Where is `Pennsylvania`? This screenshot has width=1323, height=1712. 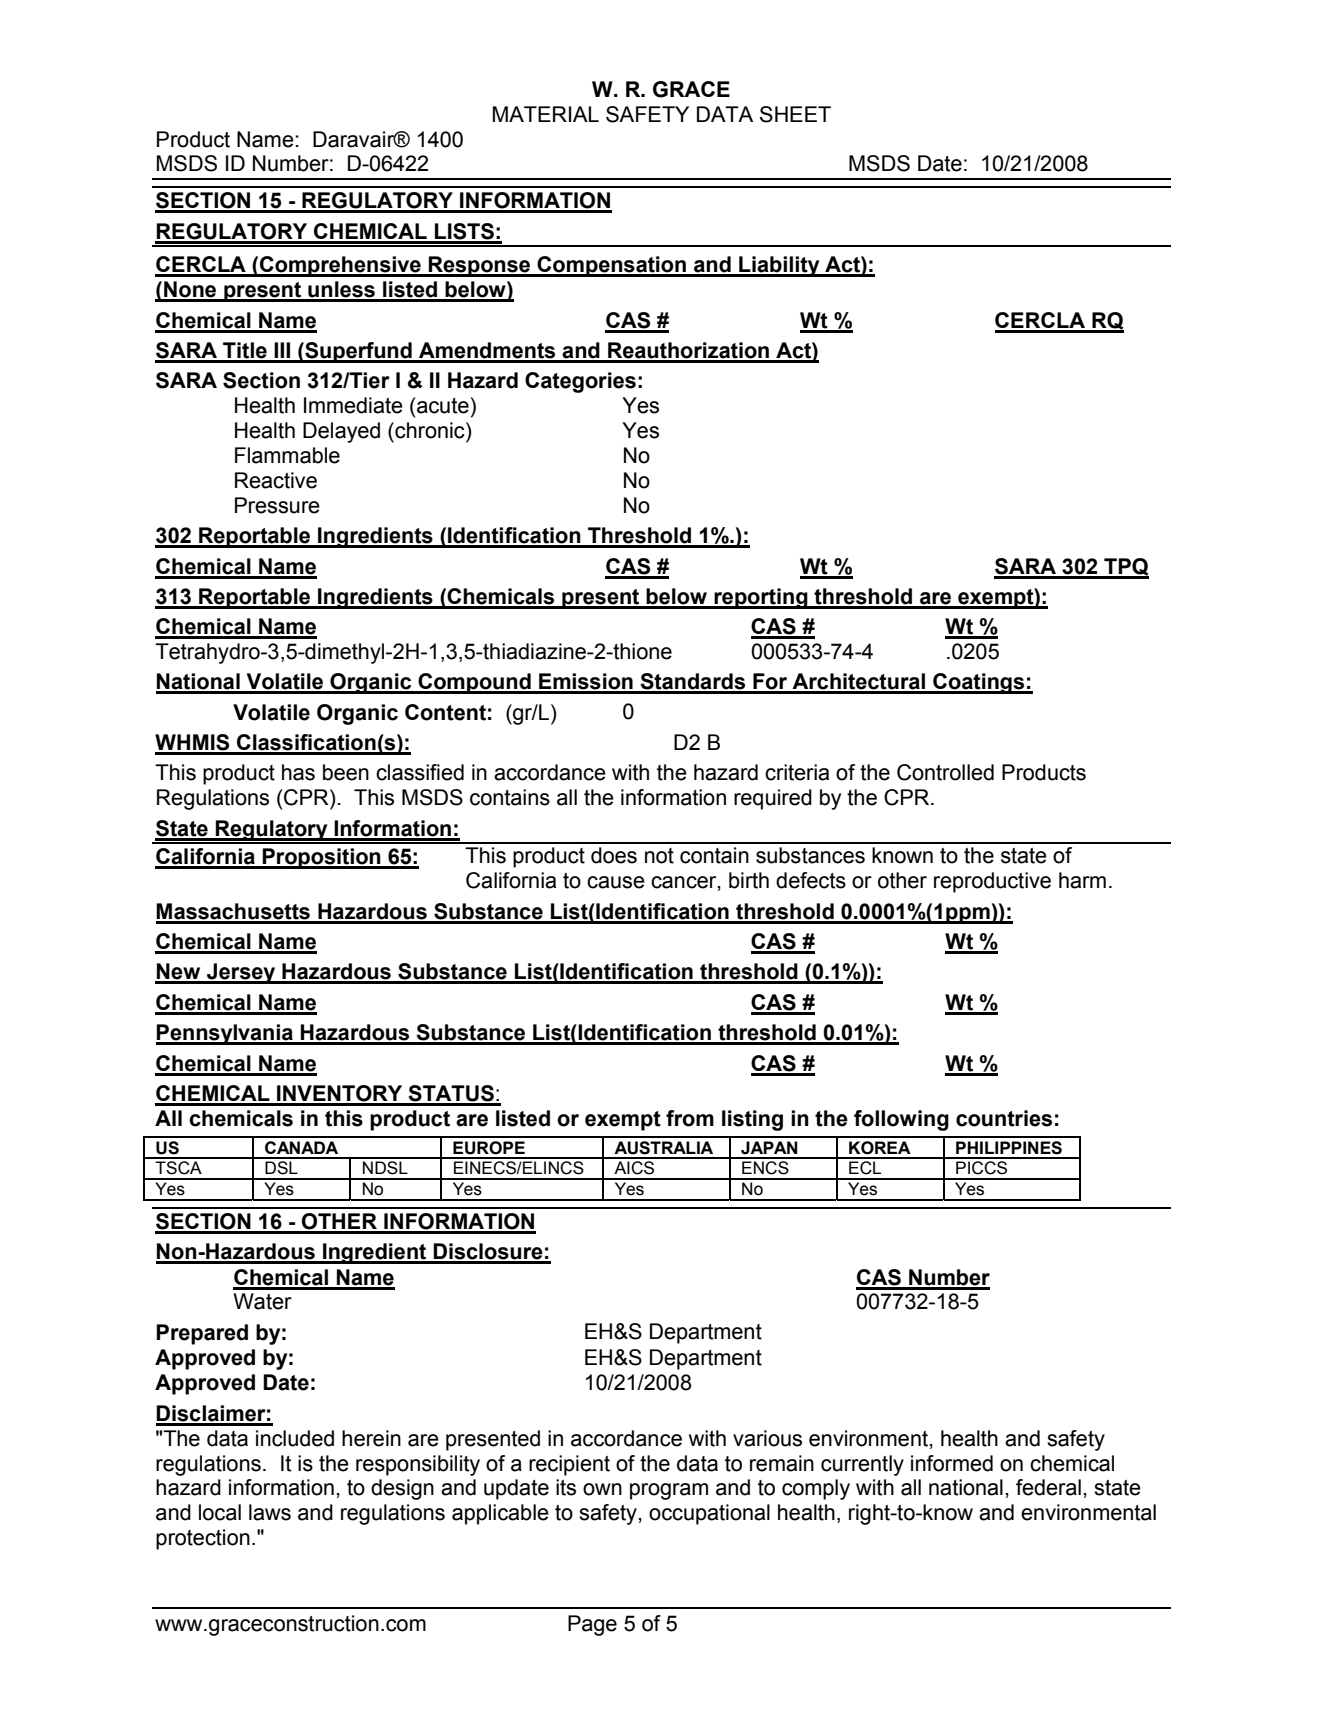 Pennsylvania is located at coordinates (225, 1034).
